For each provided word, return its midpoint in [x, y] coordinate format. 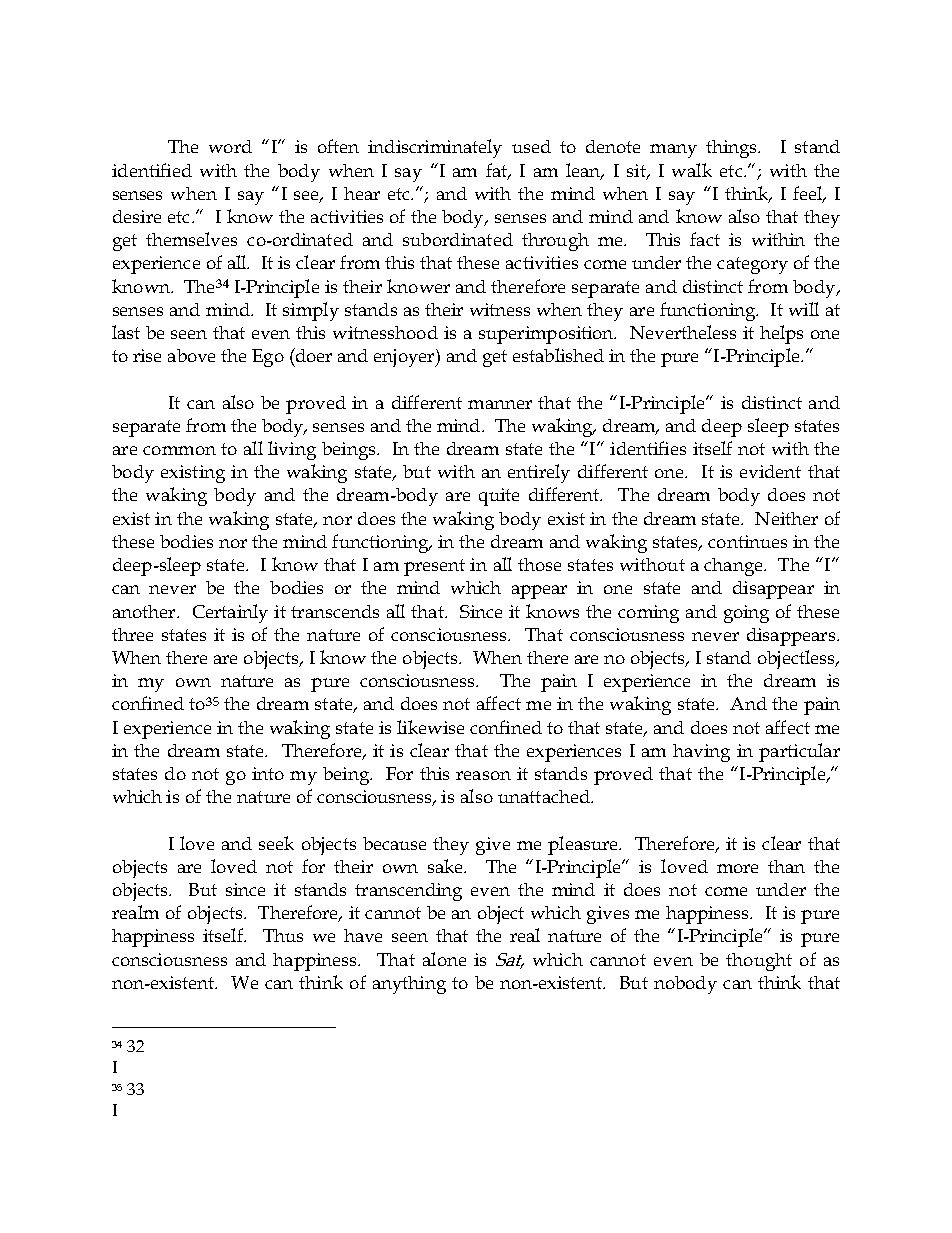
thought [759, 962]
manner [500, 404]
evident [770, 471]
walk [692, 170]
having [701, 753]
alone [444, 959]
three [132, 634]
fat [498, 171]
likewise [430, 727]
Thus [283, 935]
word [230, 146]
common [179, 450]
